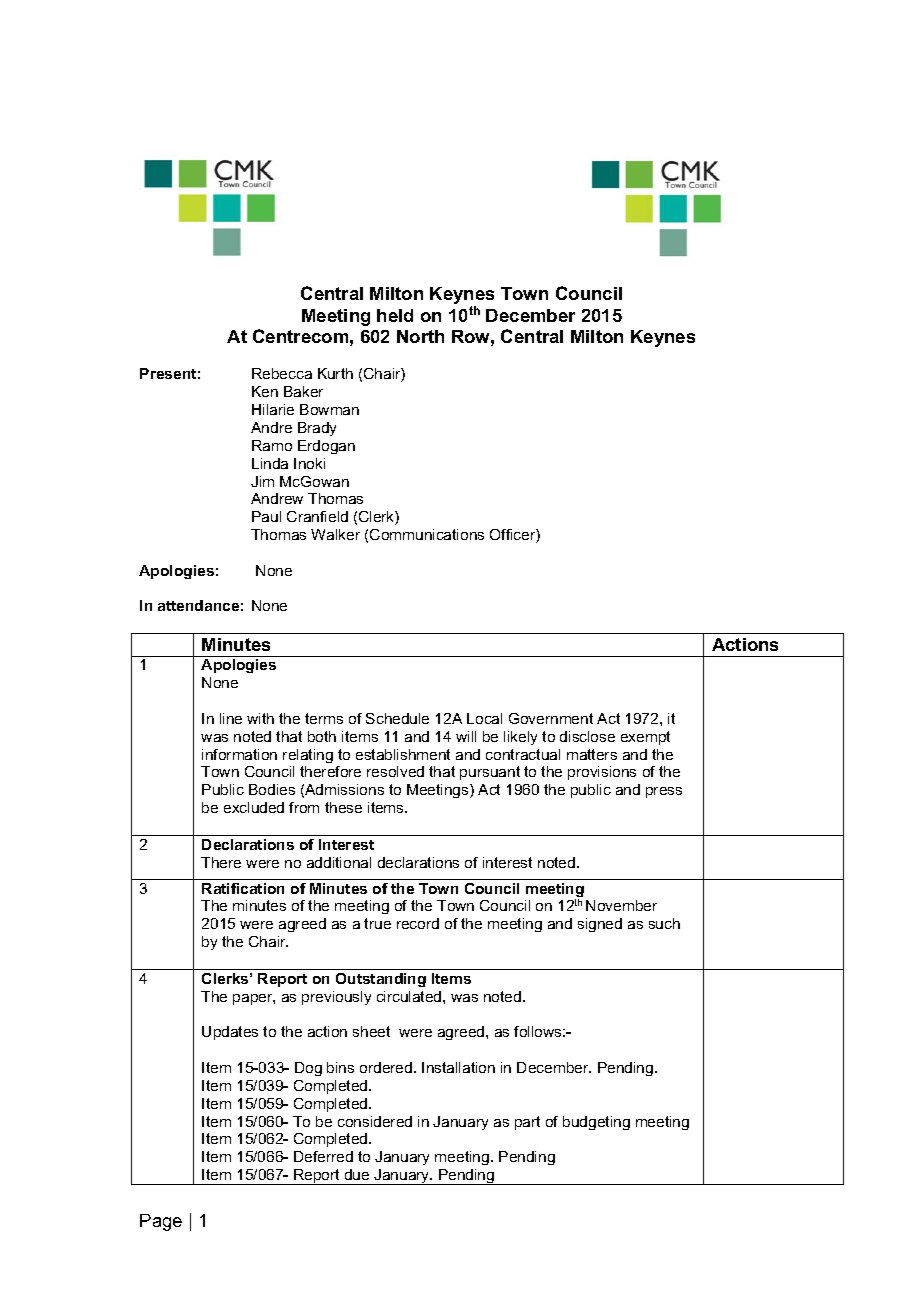 The width and height of the page is (924, 1308). I want to click on Updates, so click(230, 1033).
